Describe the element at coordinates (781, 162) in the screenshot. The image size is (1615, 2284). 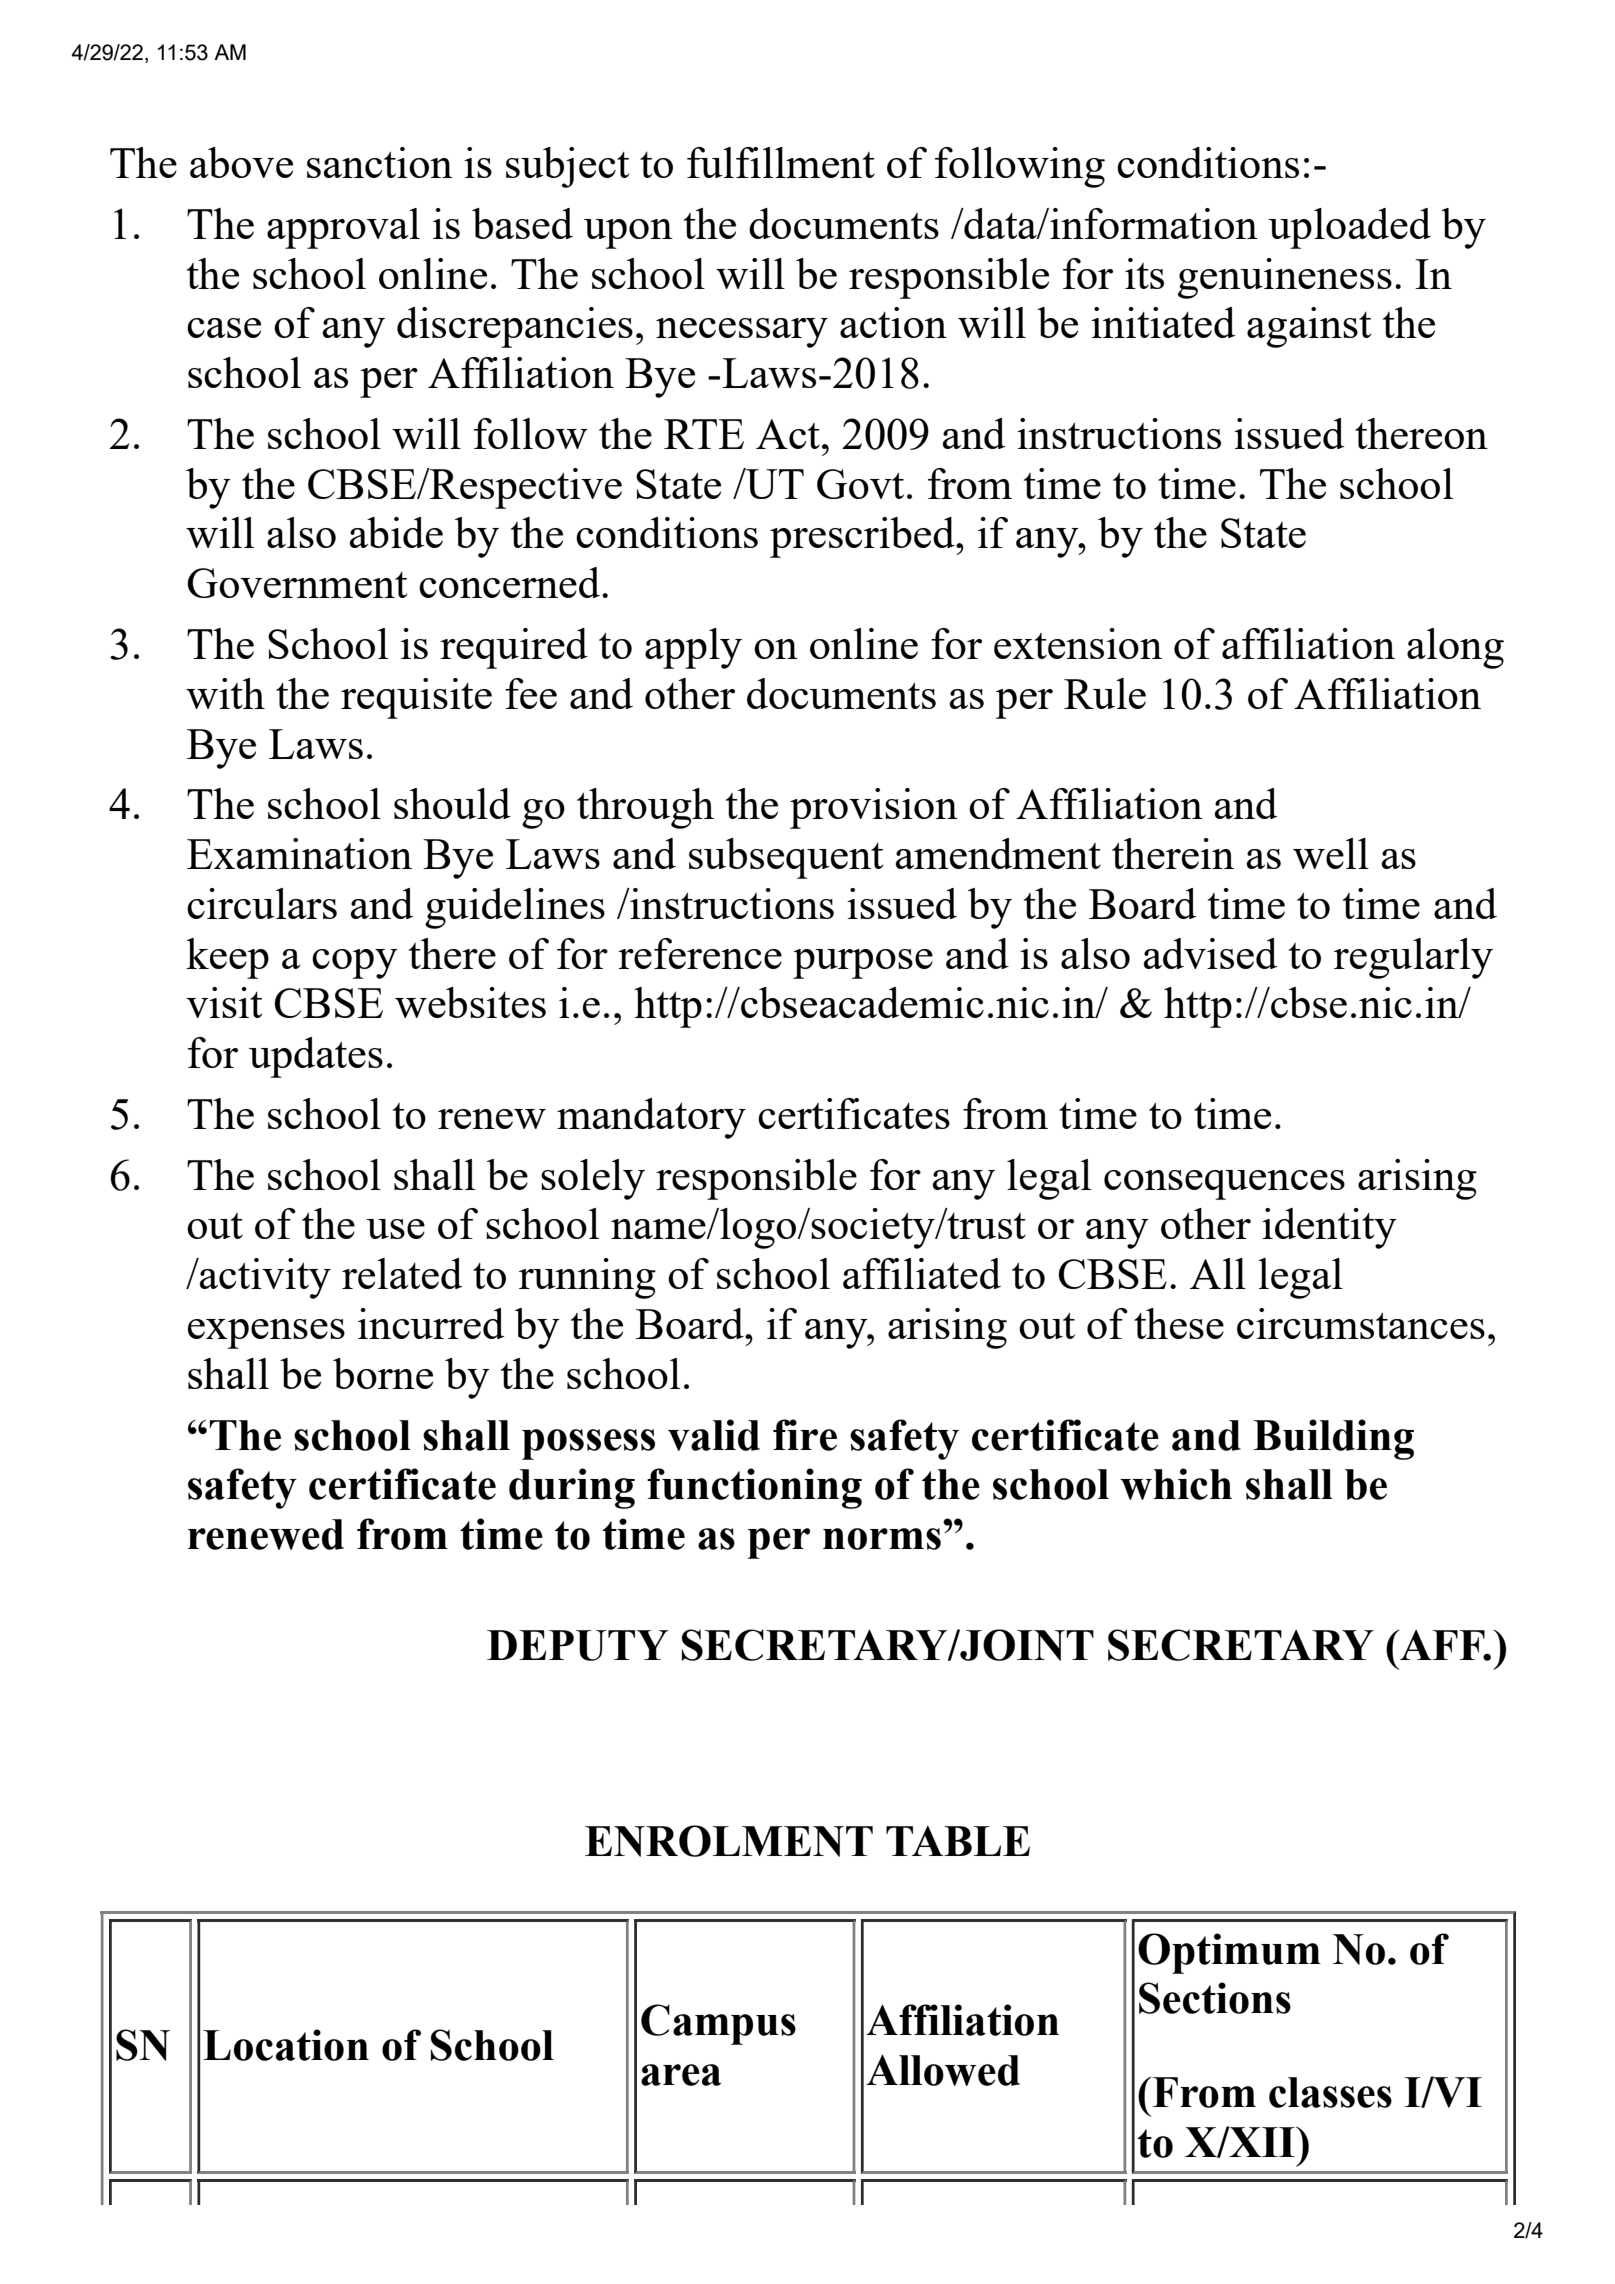
I see `fulfillment` at that location.
